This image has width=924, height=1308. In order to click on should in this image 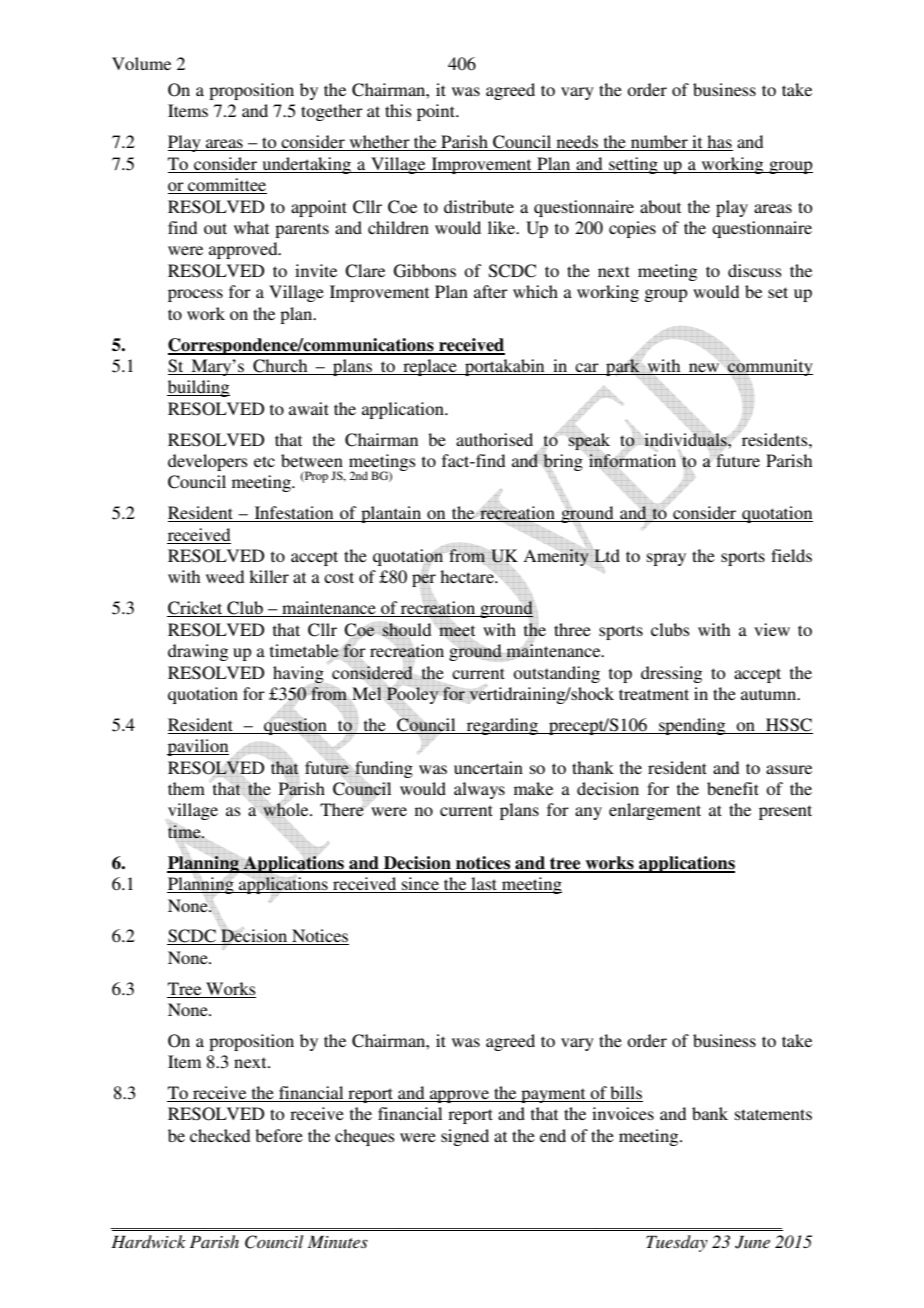, I will do `click(406, 630)`.
